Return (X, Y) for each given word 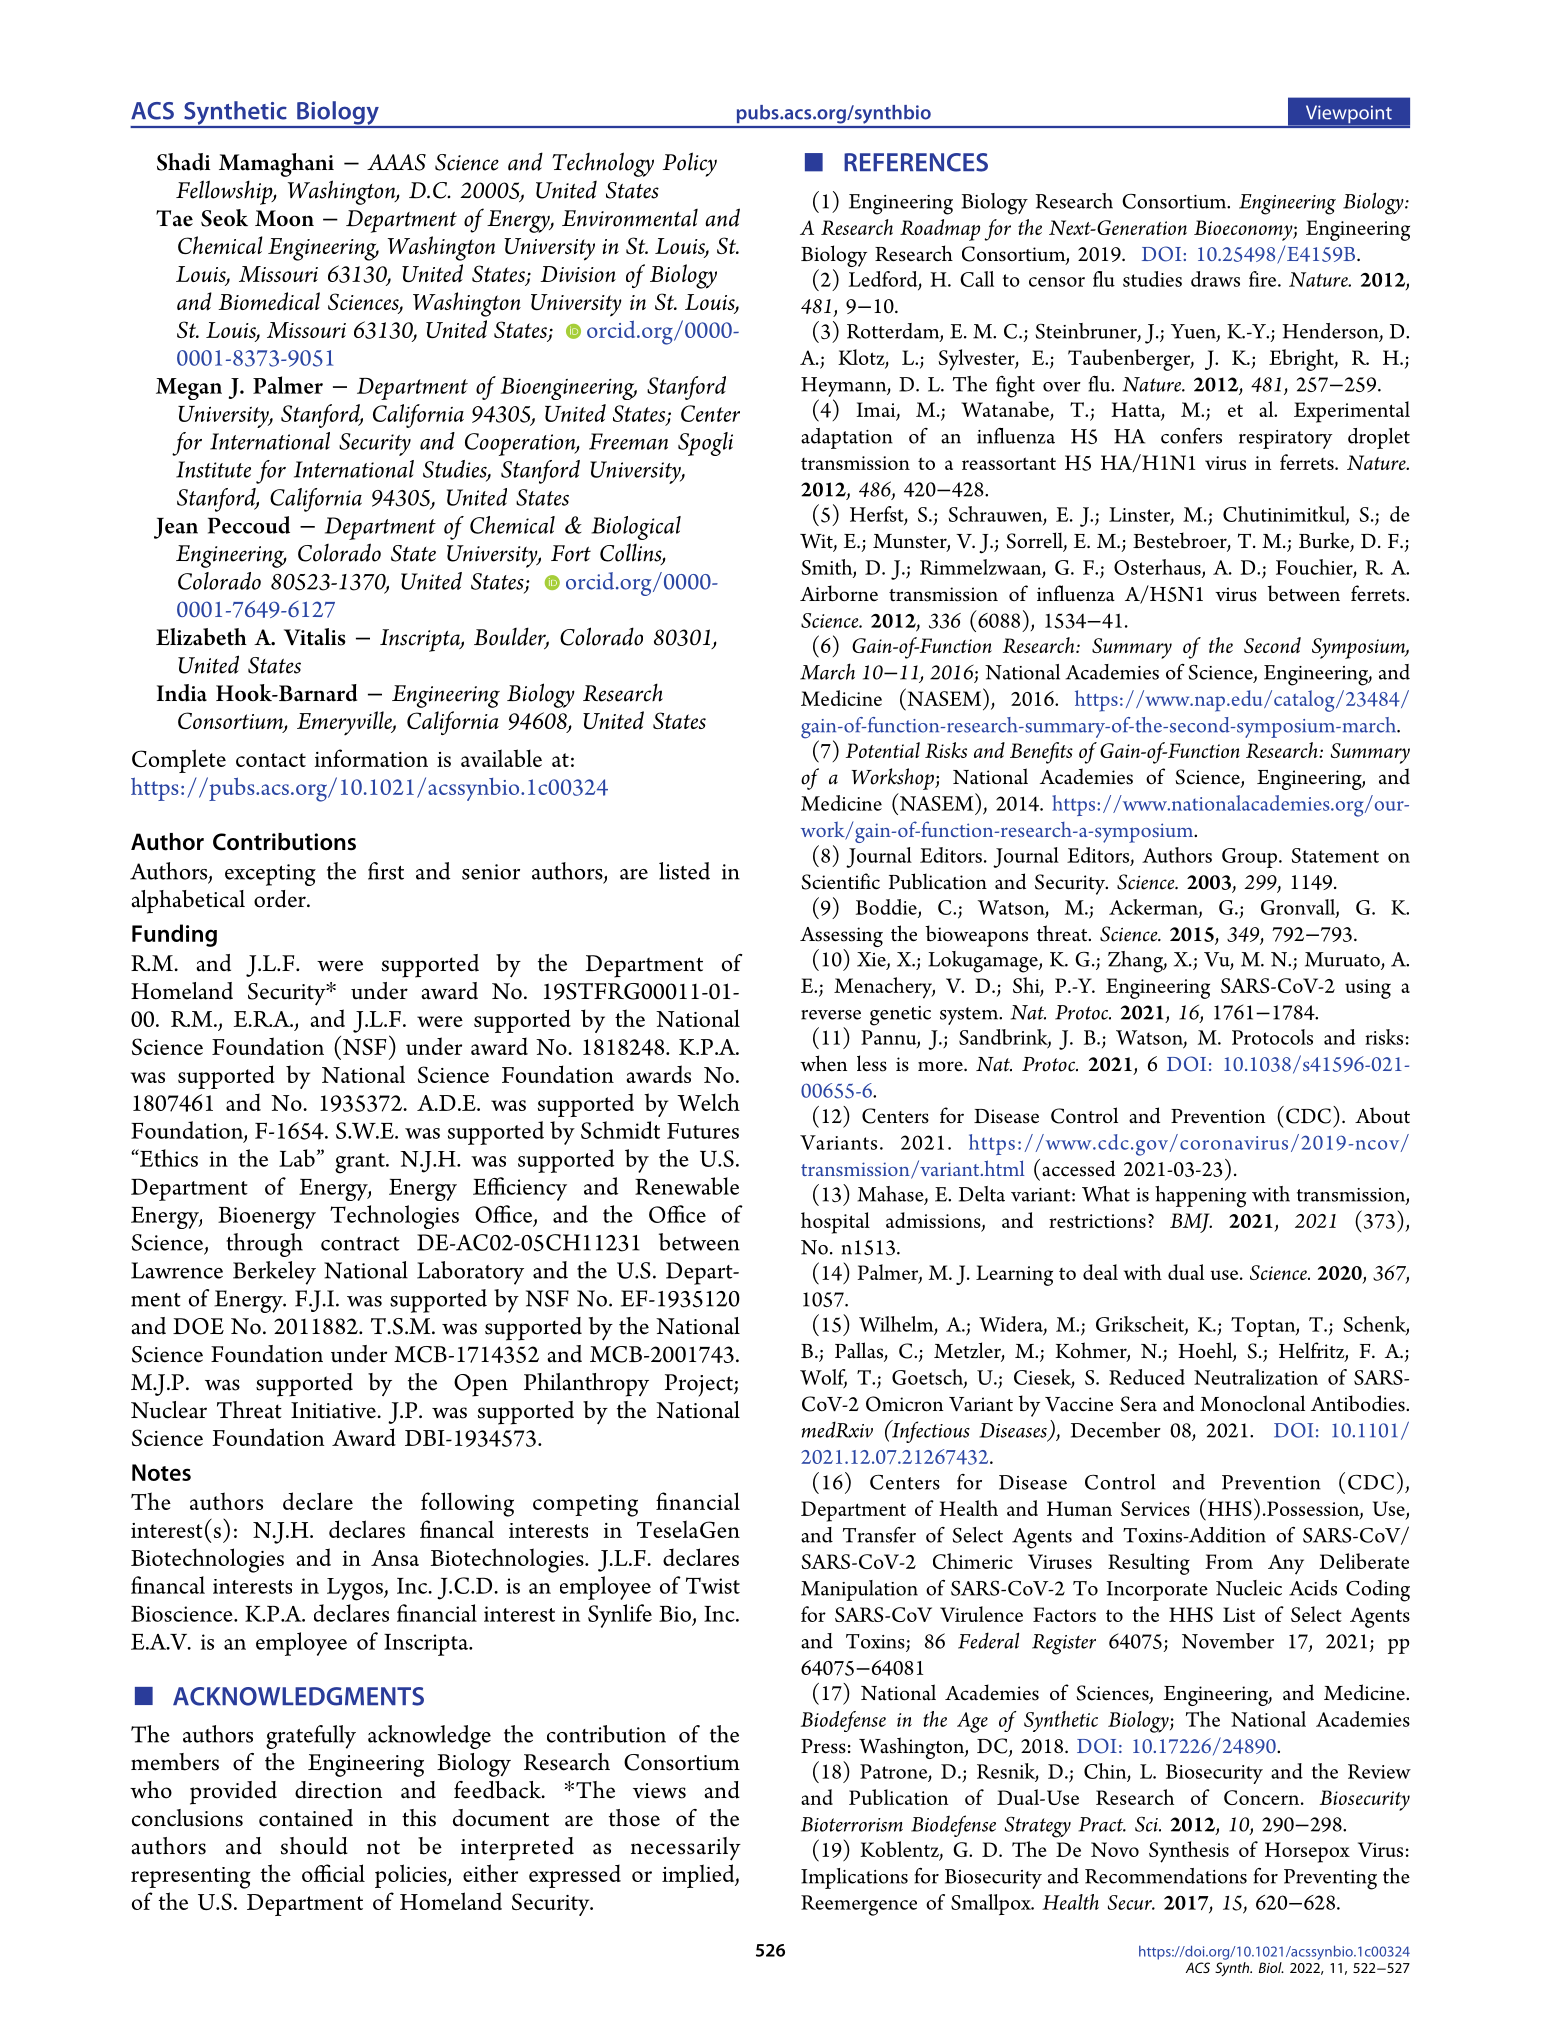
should (314, 1846)
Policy (690, 164)
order (281, 899)
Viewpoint (1348, 115)
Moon (284, 218)
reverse (831, 1015)
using (1368, 989)
